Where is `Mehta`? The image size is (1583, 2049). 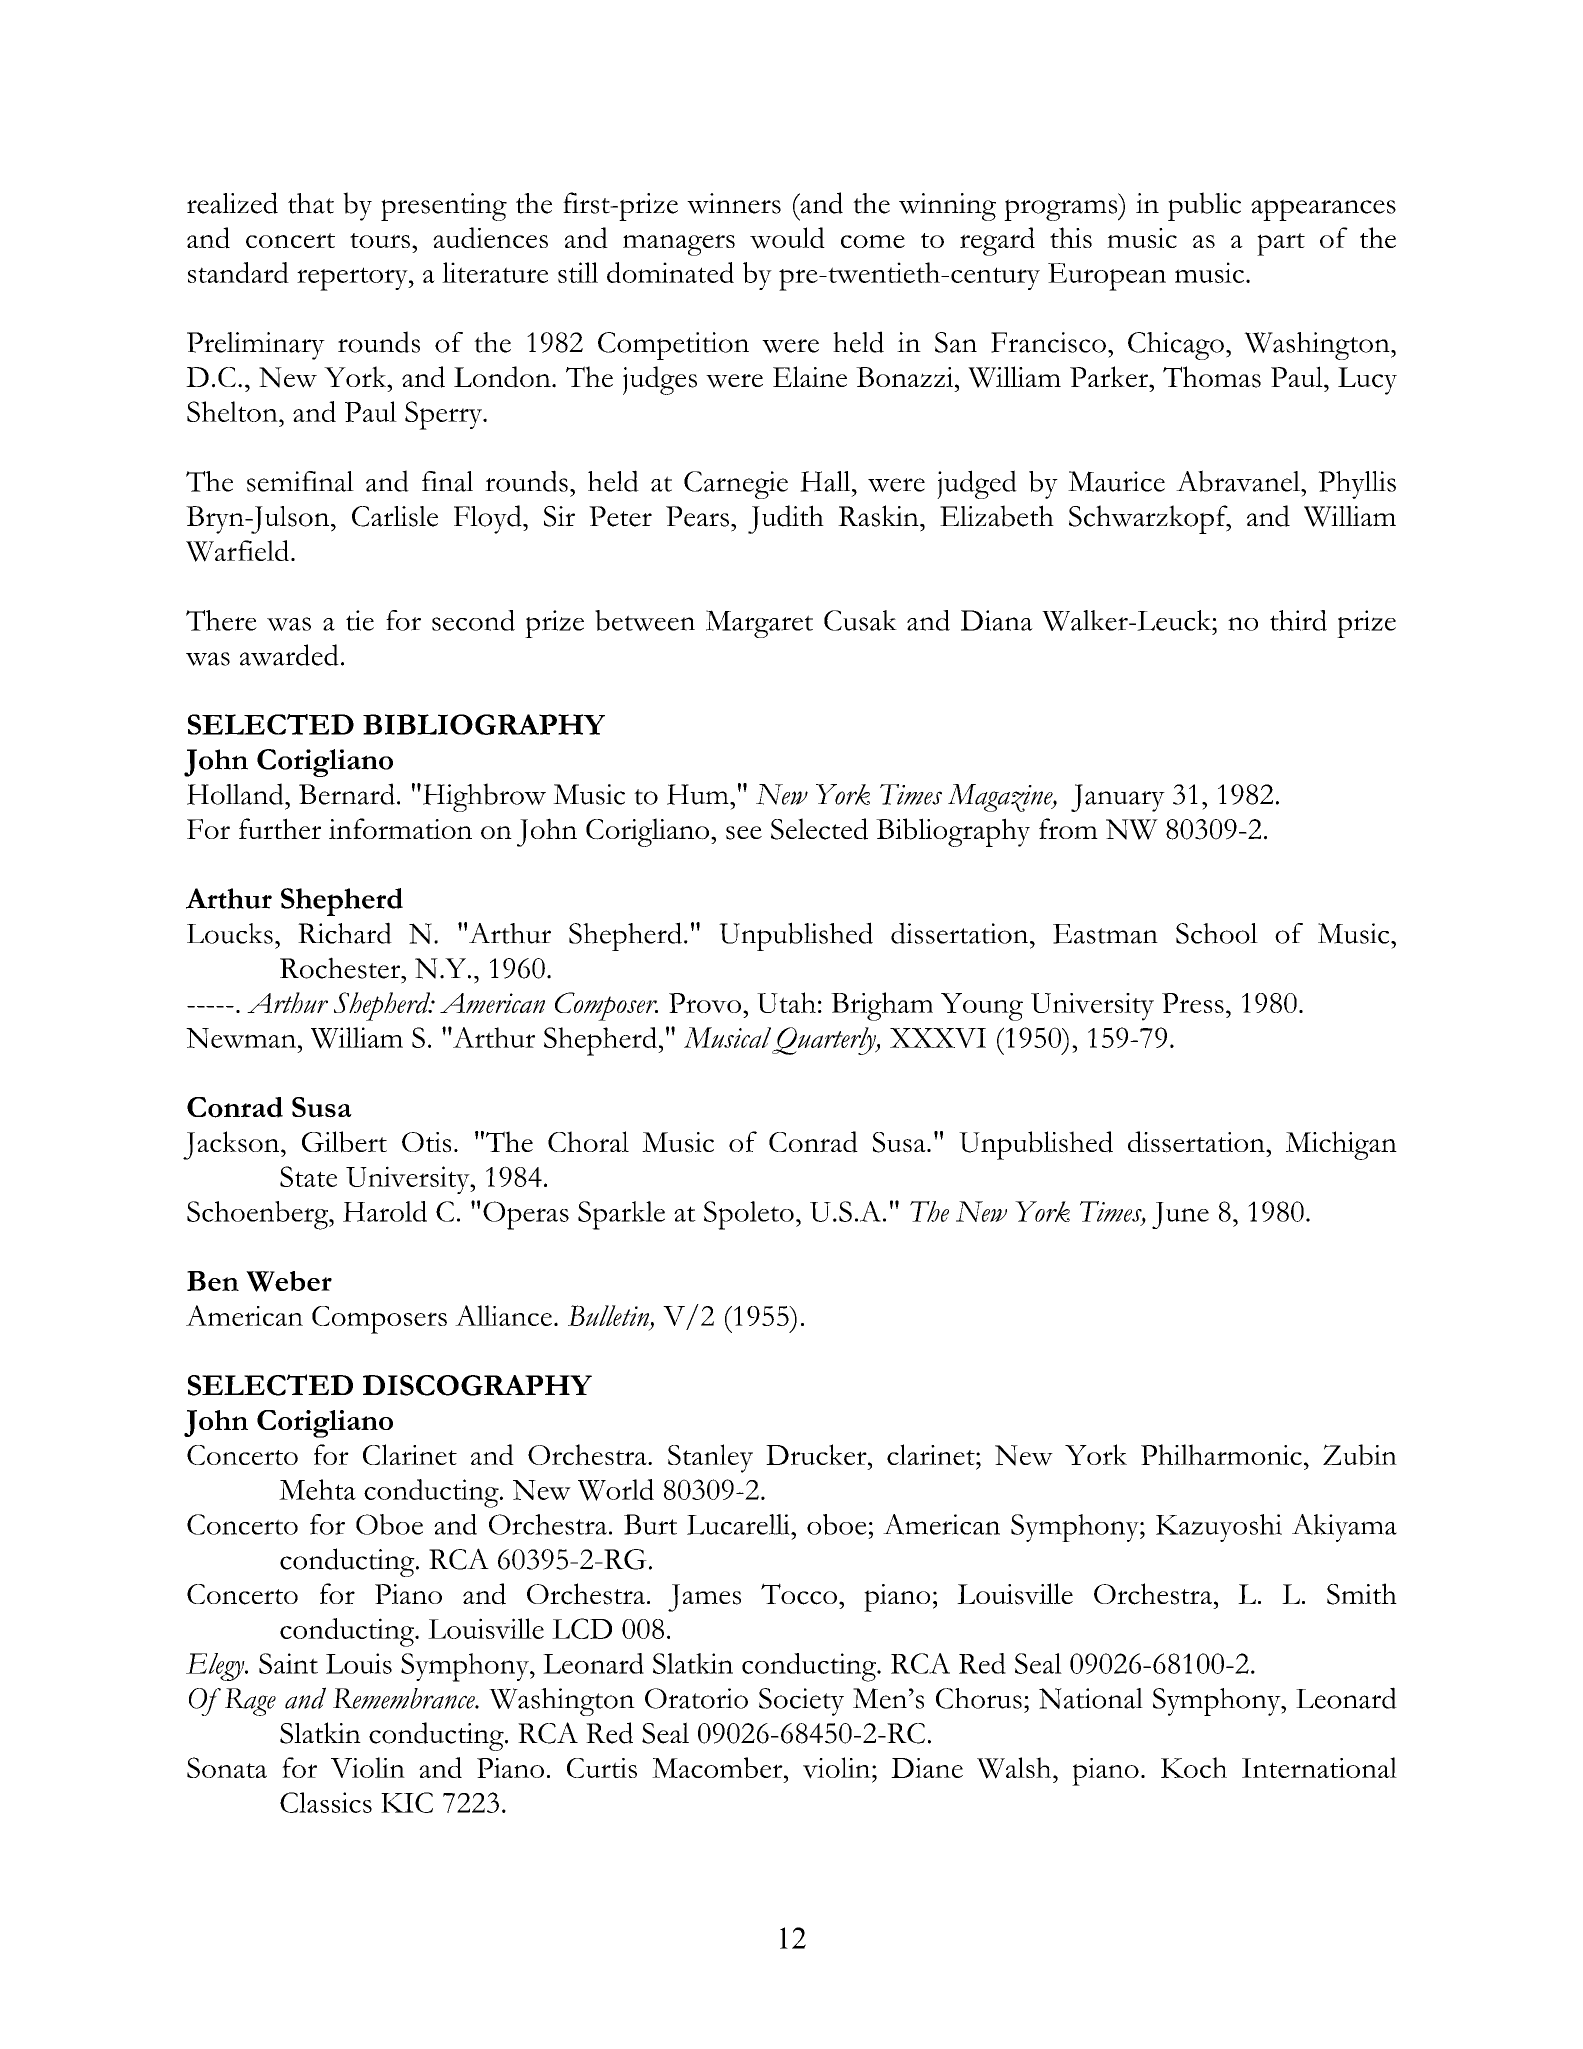
Mehta is located at coordinates (317, 1489).
